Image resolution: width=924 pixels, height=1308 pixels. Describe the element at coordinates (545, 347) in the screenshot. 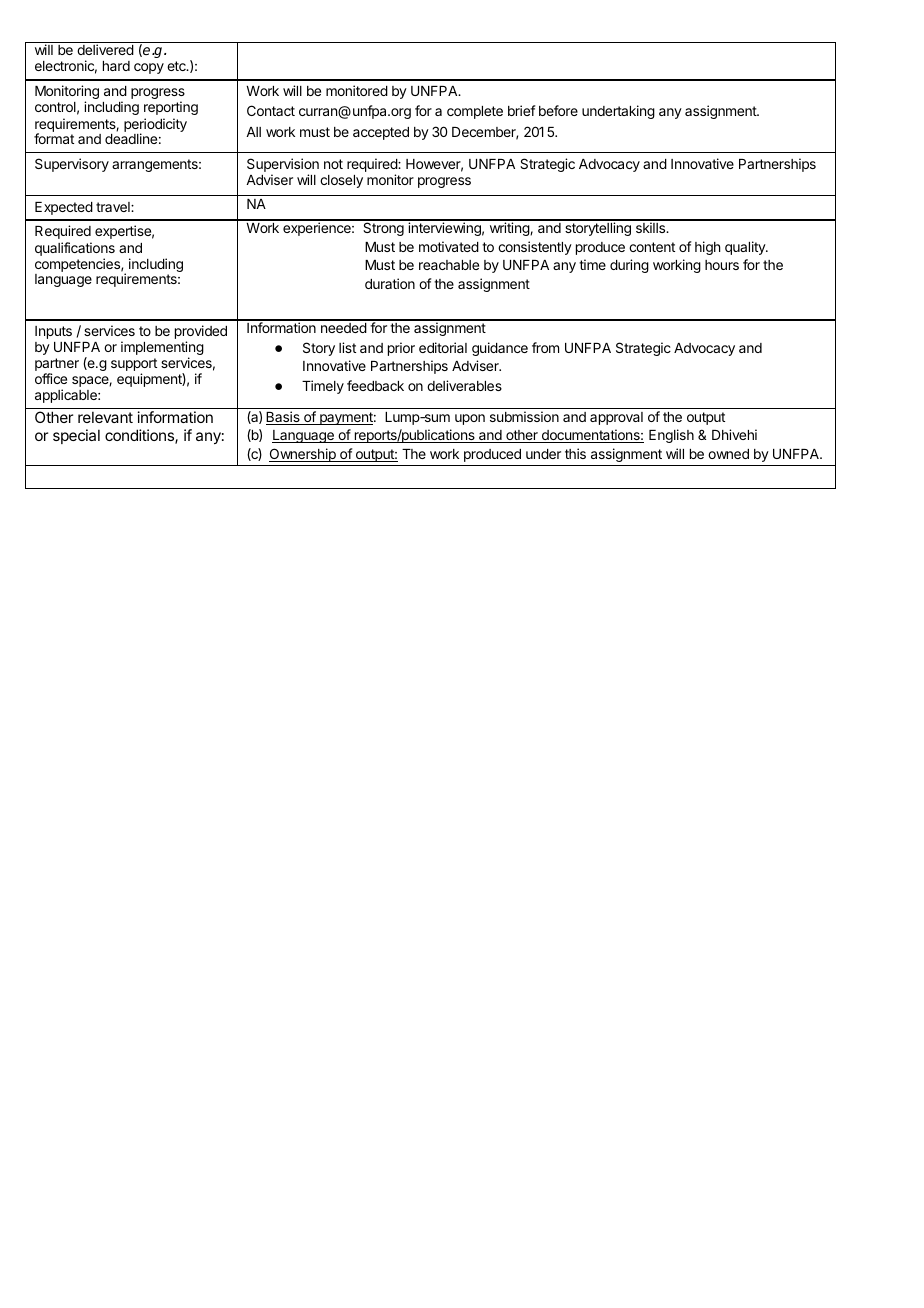

I see `from` at that location.
